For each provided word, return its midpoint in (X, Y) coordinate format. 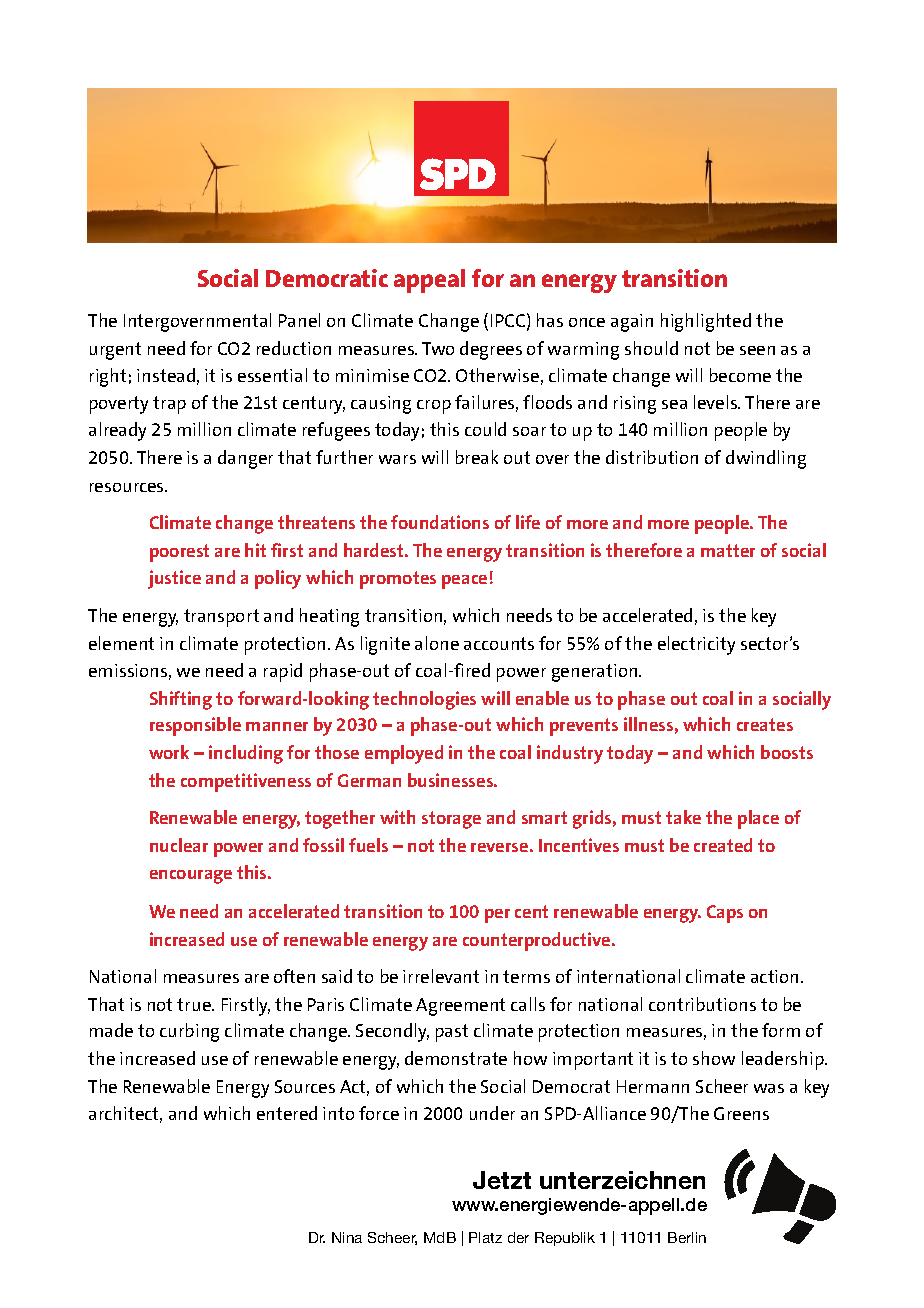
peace (464, 582)
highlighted (706, 322)
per (497, 916)
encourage (191, 877)
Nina (347, 1237)
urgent (115, 351)
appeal (429, 281)
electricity (696, 645)
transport (221, 618)
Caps (725, 914)
